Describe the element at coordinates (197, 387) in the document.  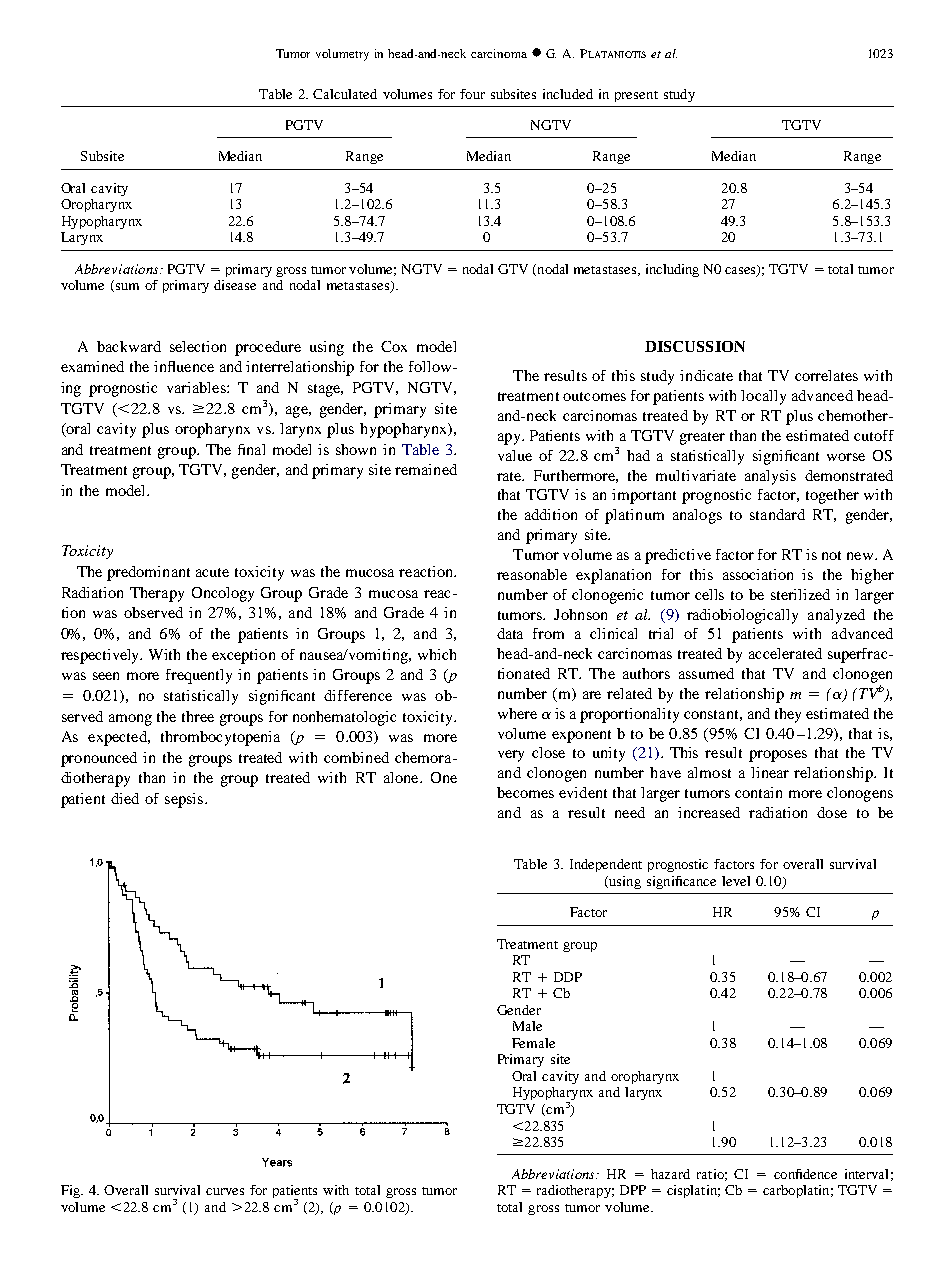
I see `variables` at that location.
